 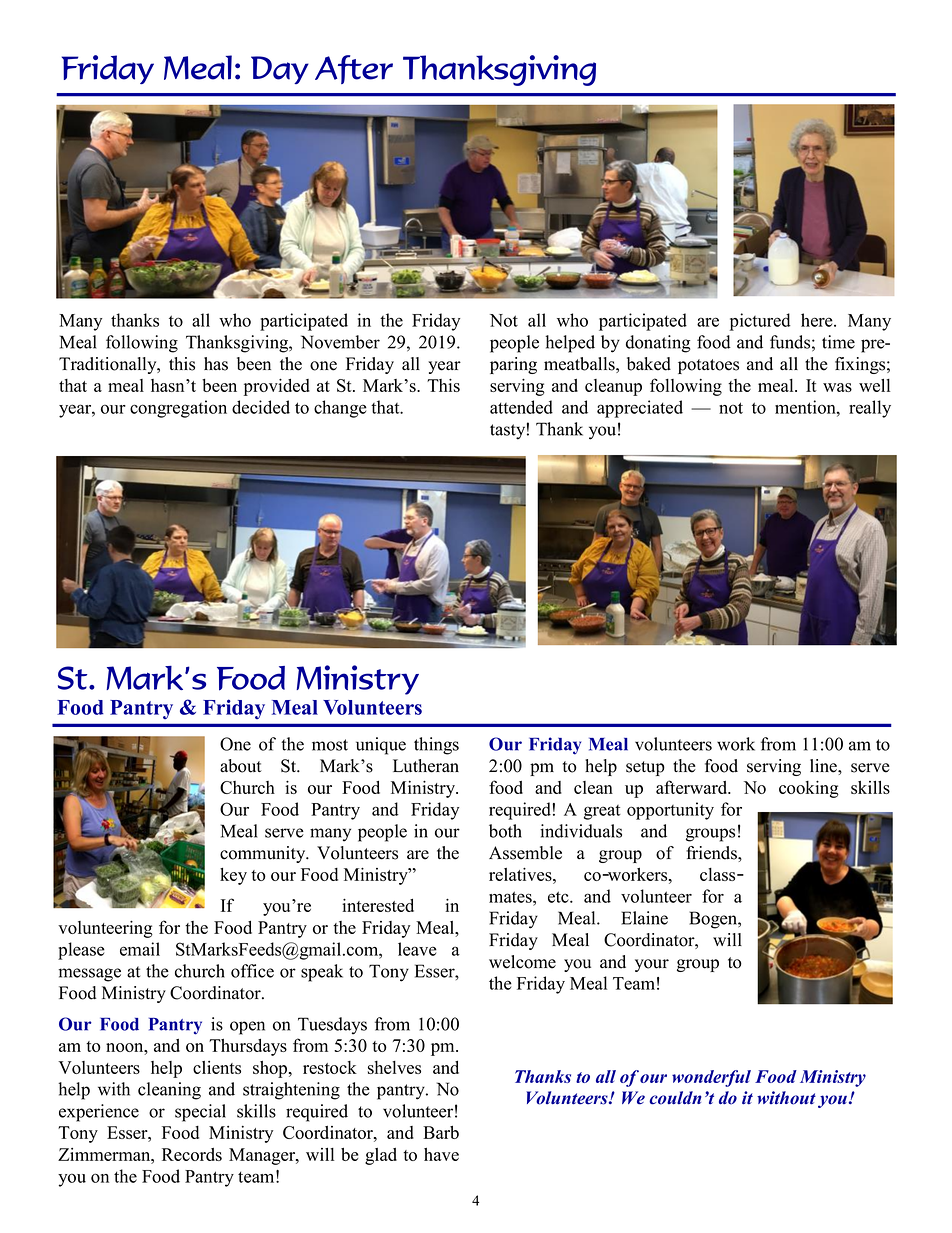 What do you see at coordinates (521, 407) in the screenshot?
I see `attended` at bounding box center [521, 407].
